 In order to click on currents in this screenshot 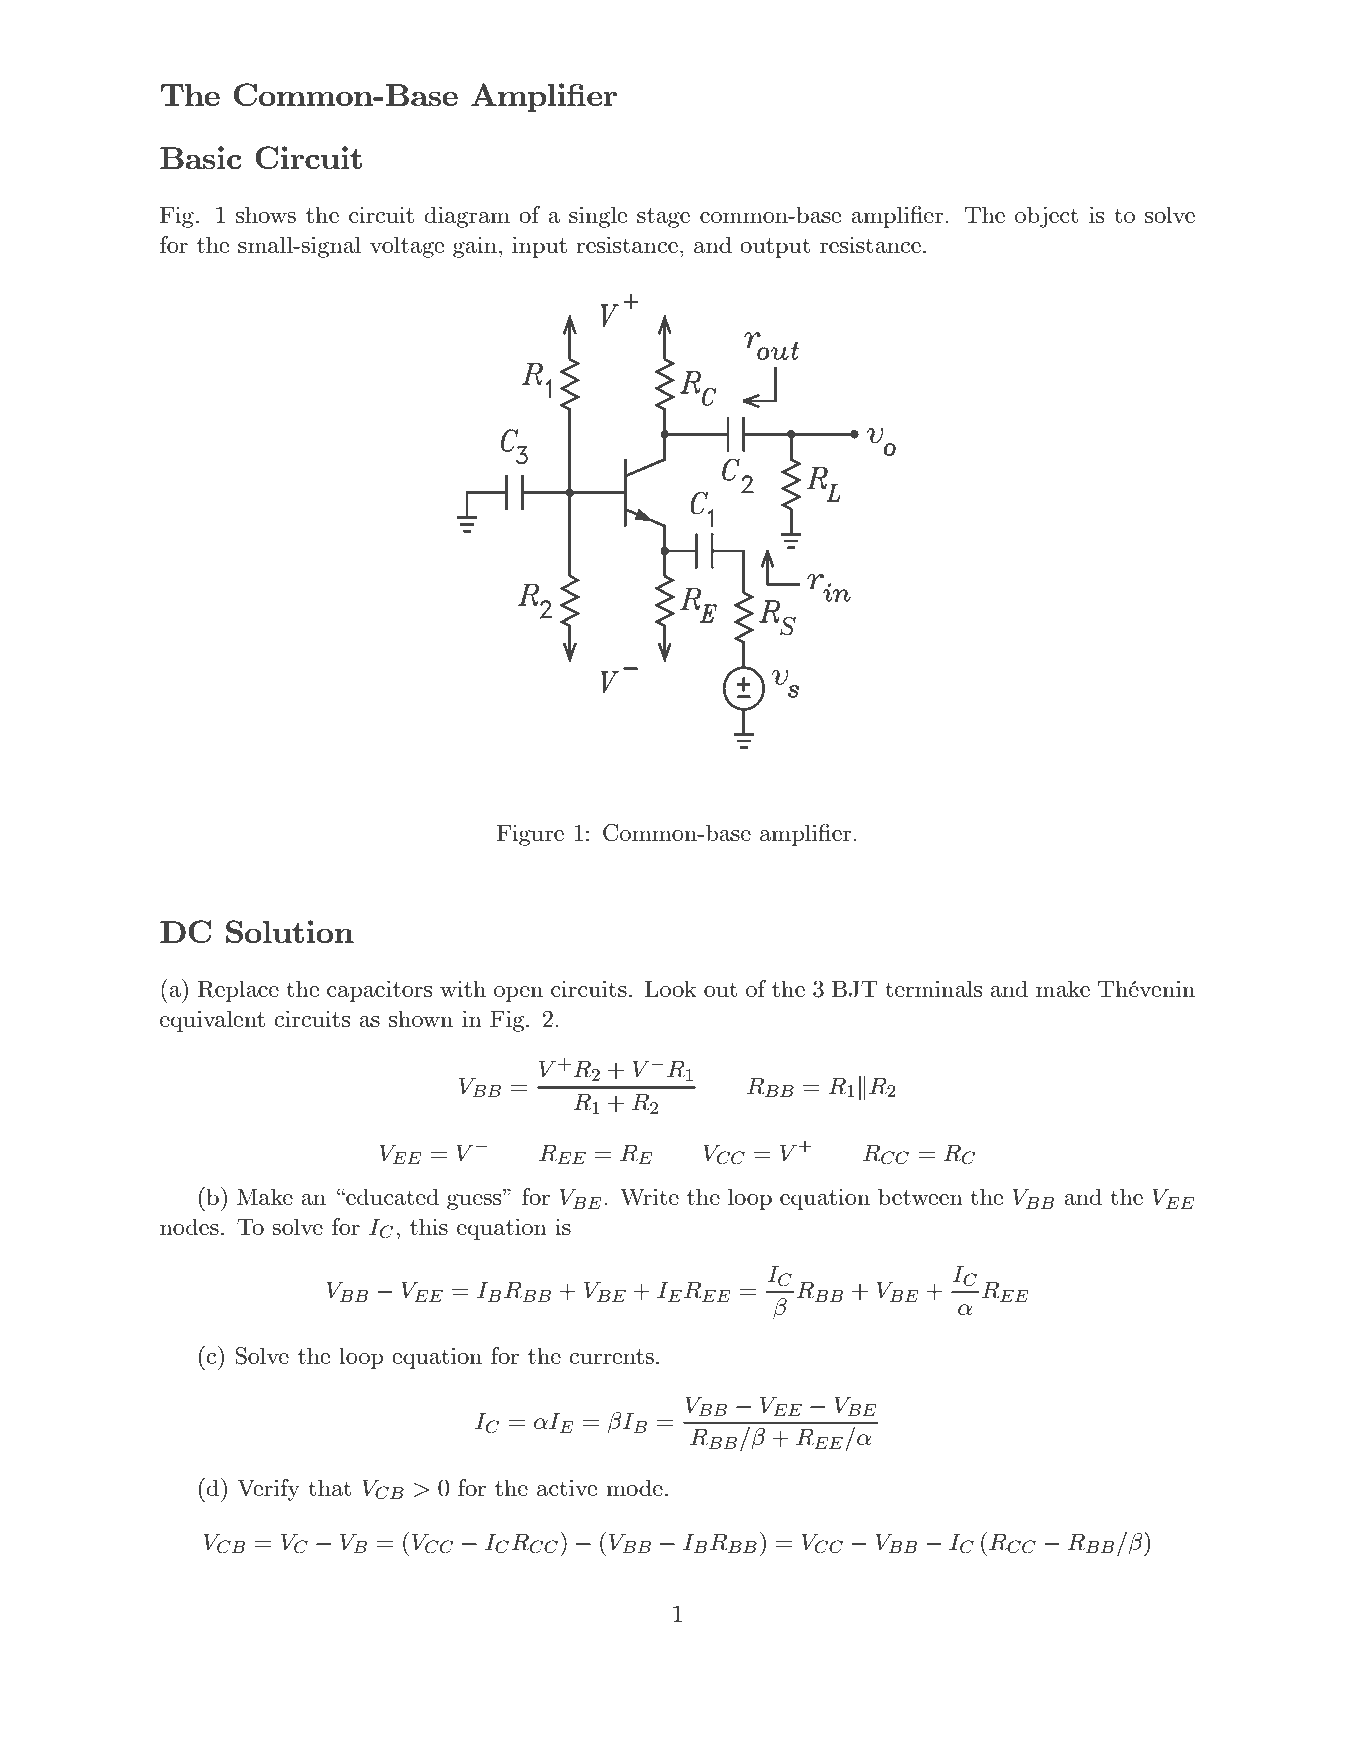, I will do `click(611, 1356)`.
